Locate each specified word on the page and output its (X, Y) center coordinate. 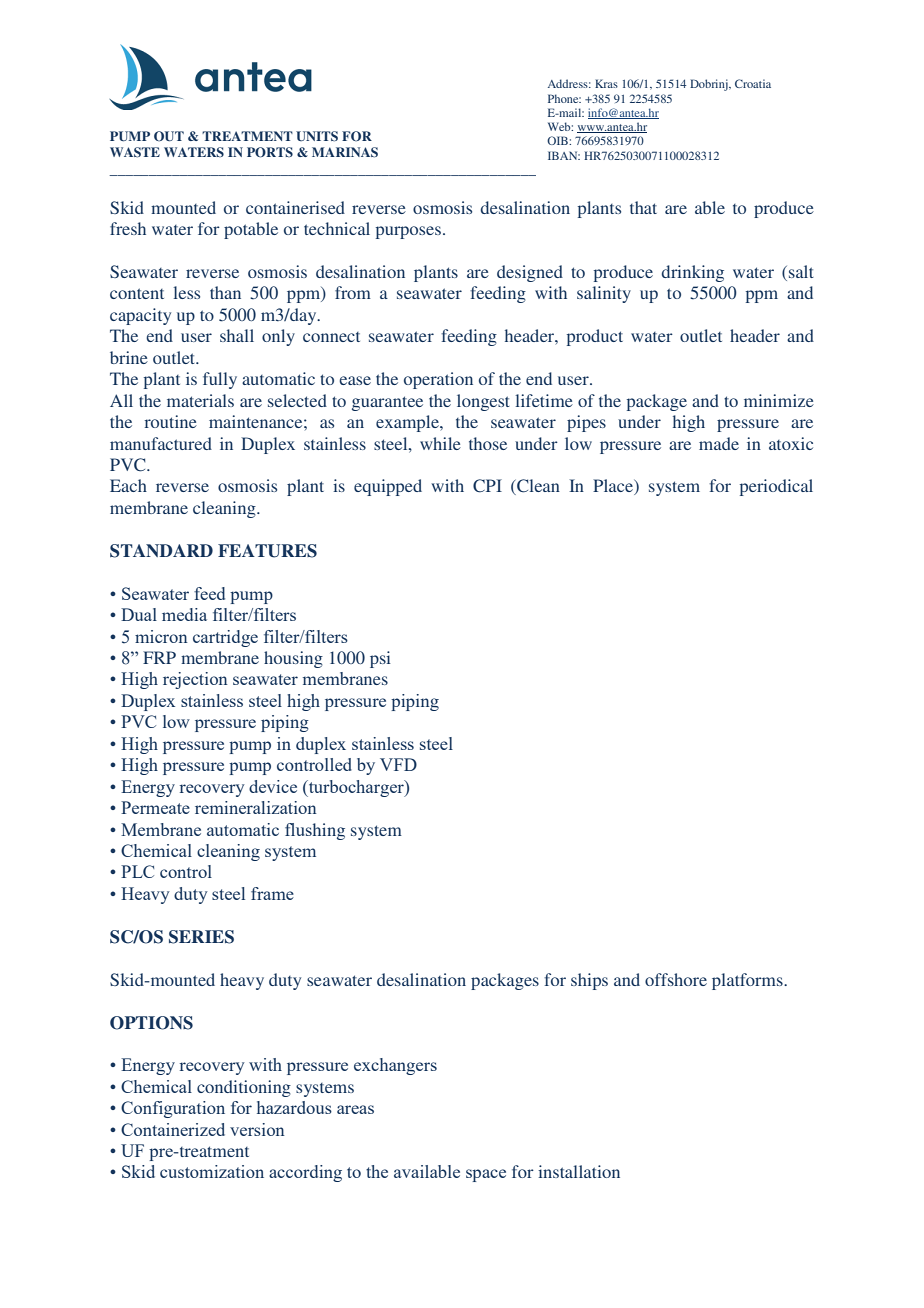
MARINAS (345, 152)
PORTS (270, 152)
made (719, 443)
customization (212, 1171)
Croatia (753, 83)
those (488, 443)
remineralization (256, 807)
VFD (398, 764)
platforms (748, 981)
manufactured (161, 443)
